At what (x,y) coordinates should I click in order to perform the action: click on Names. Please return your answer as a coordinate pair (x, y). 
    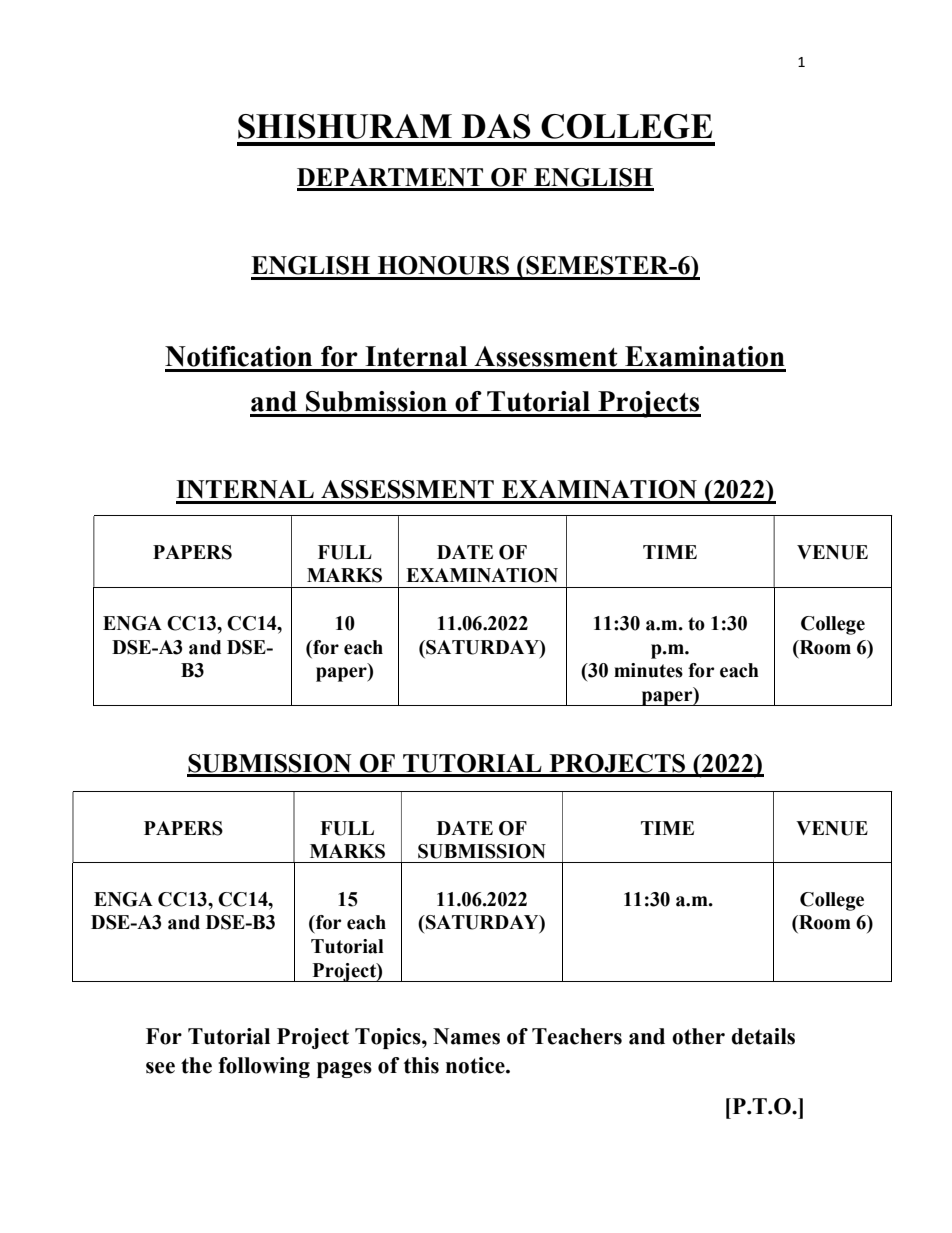
    Looking at the image, I should click on (466, 1036).
